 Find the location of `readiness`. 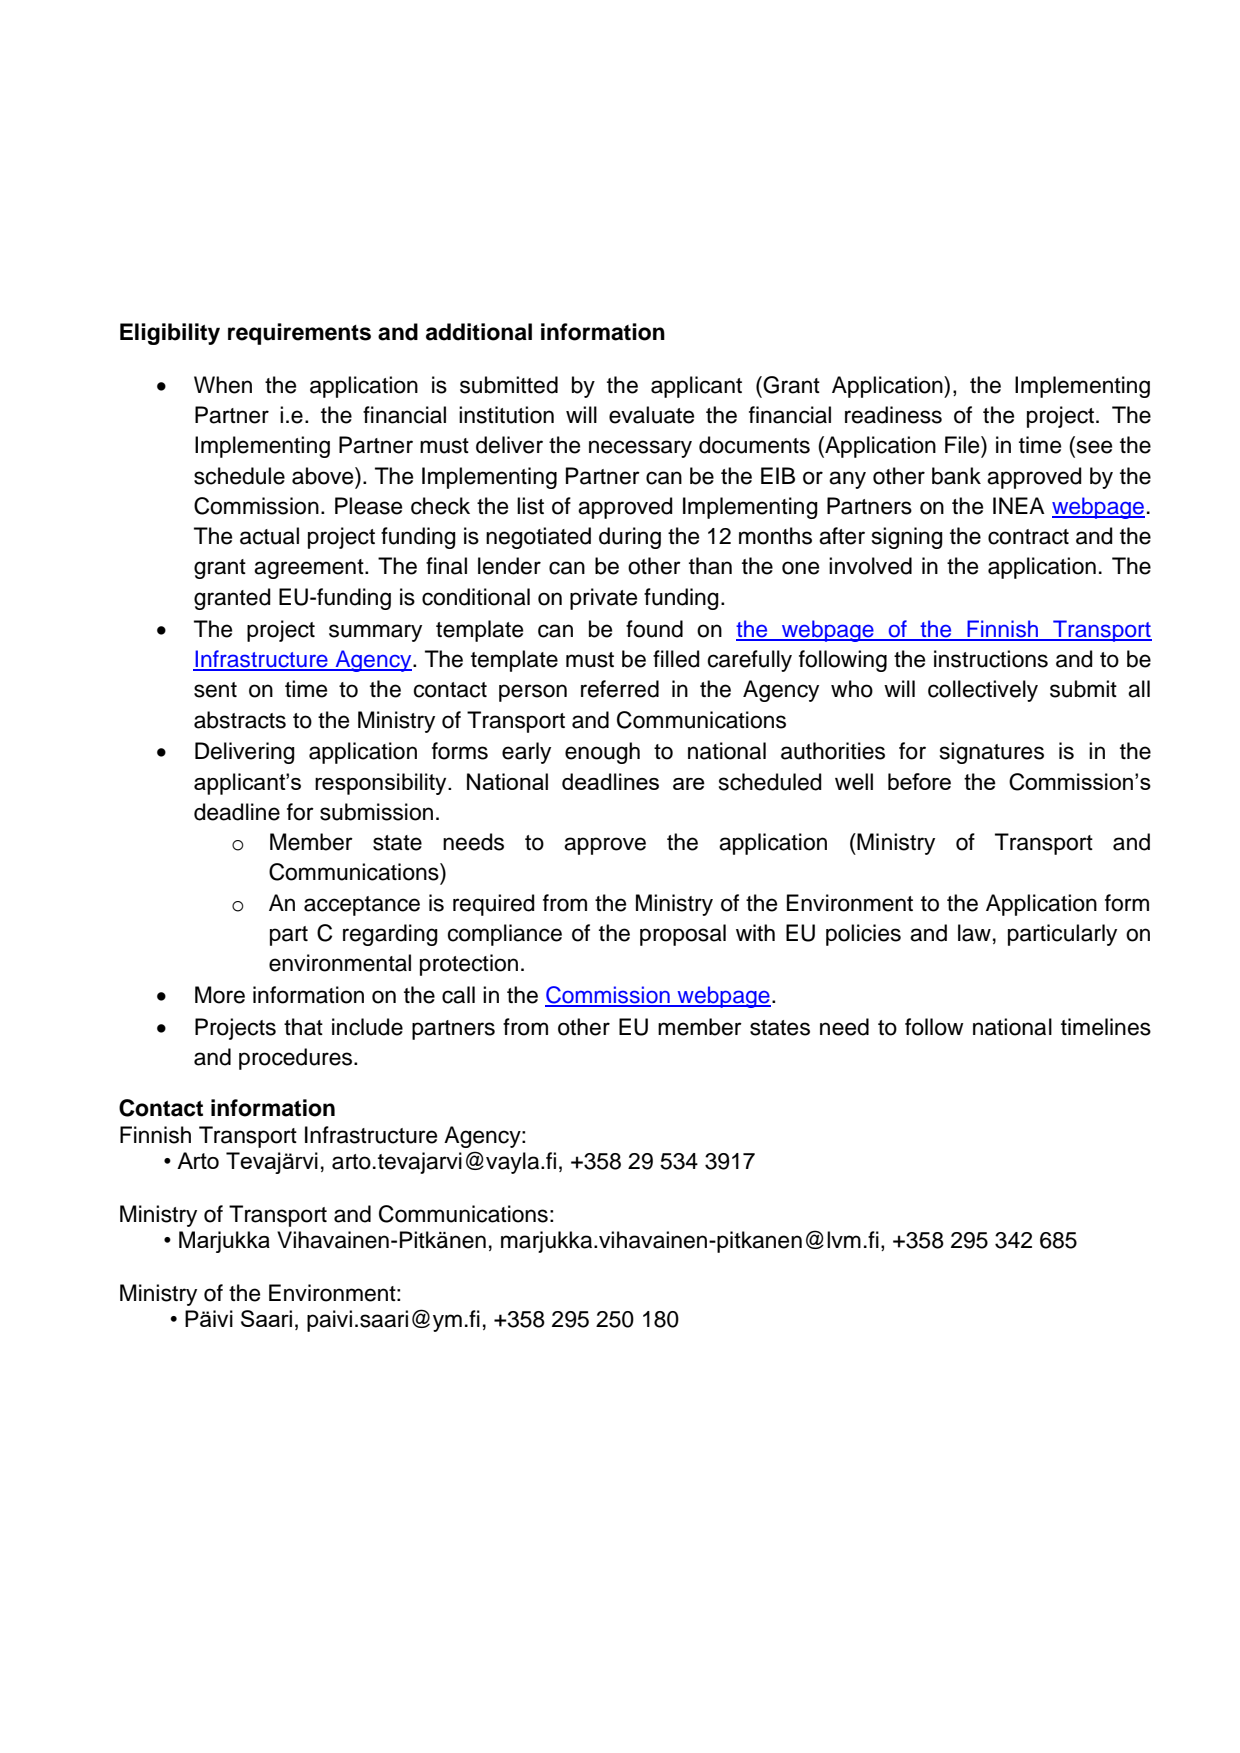

readiness is located at coordinates (893, 415).
